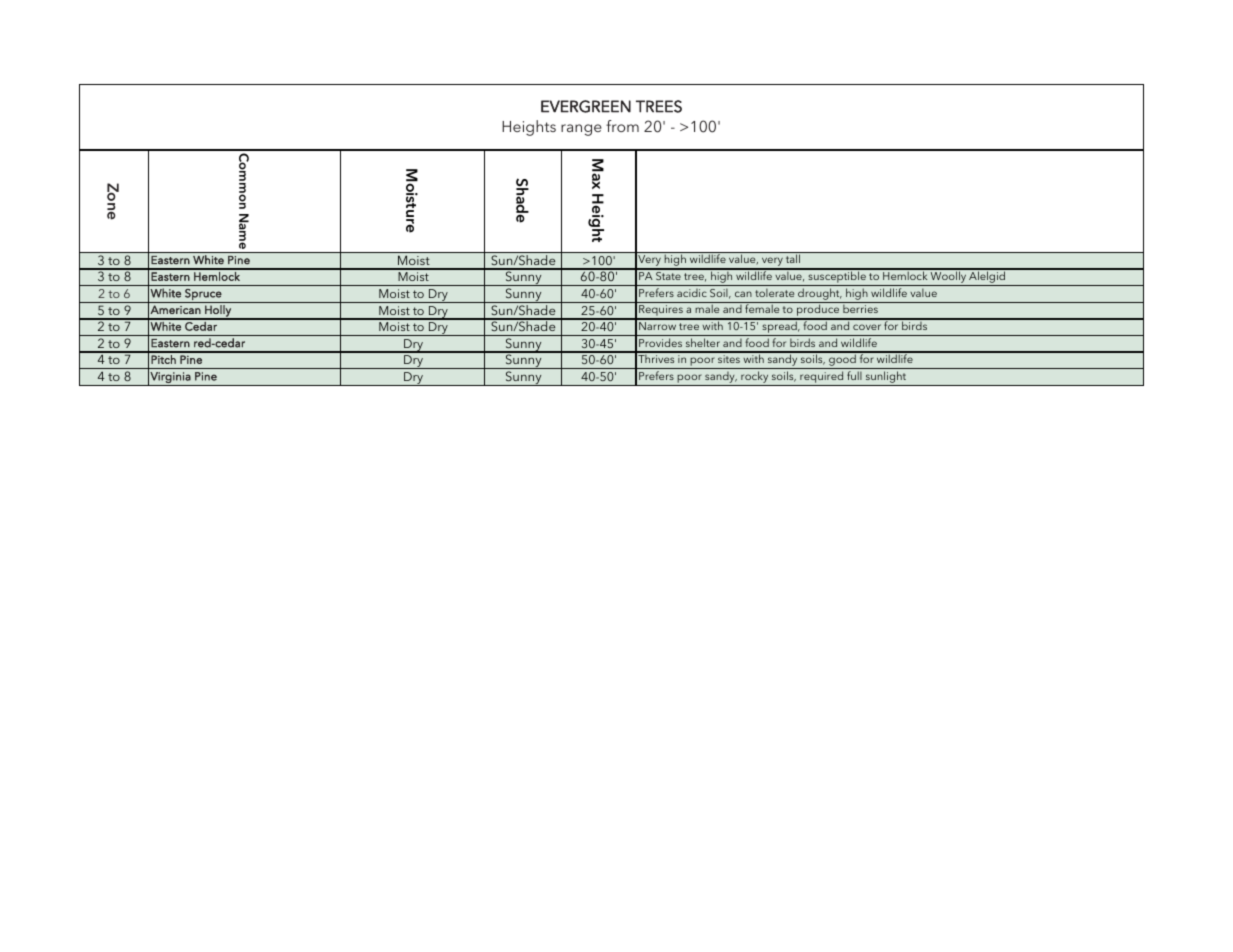  Describe the element at coordinates (854, 375) in the document. I see `full` at that location.
